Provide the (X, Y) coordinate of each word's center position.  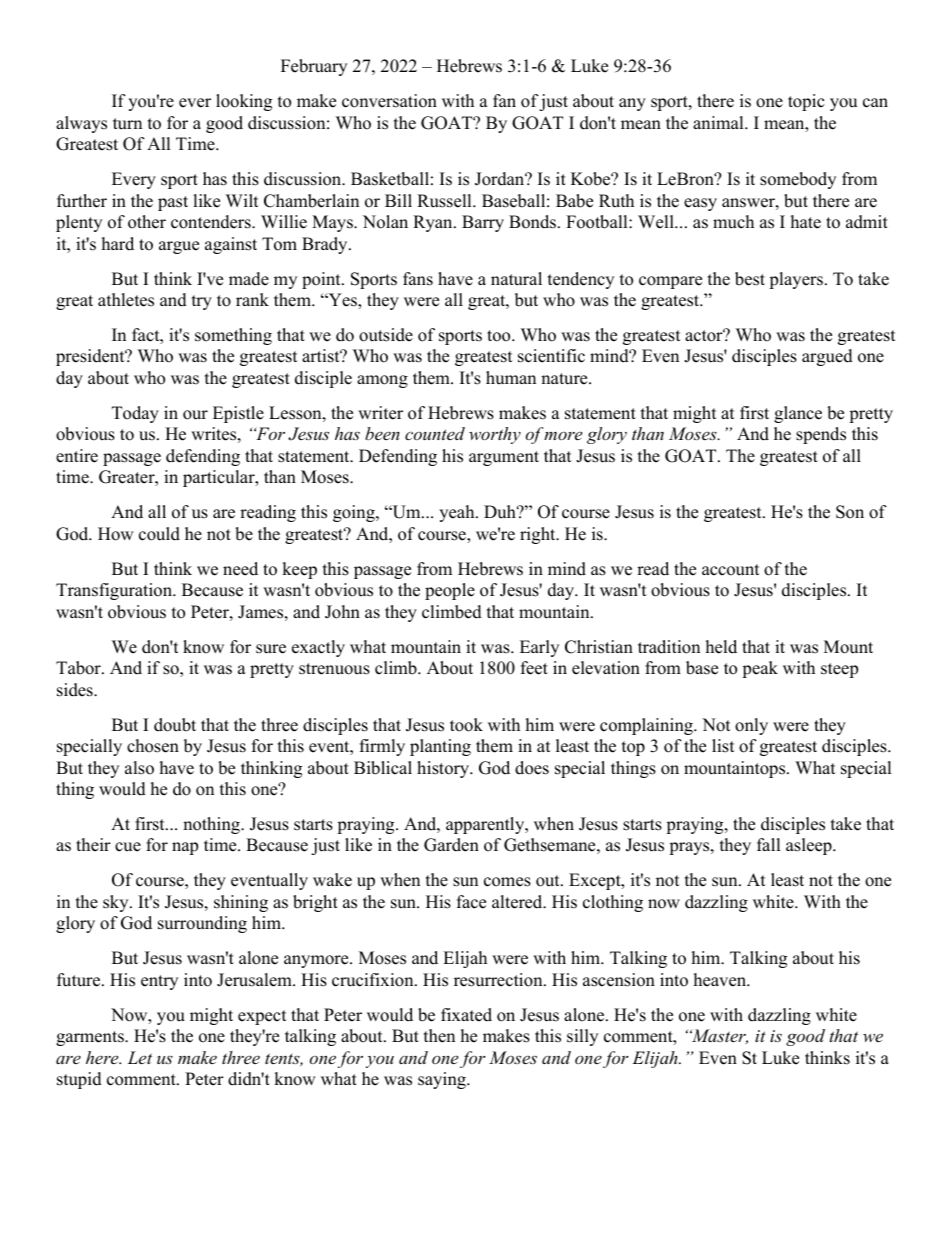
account (731, 570)
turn (127, 124)
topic (806, 102)
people (450, 591)
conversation (389, 101)
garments (91, 1038)
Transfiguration (115, 591)
